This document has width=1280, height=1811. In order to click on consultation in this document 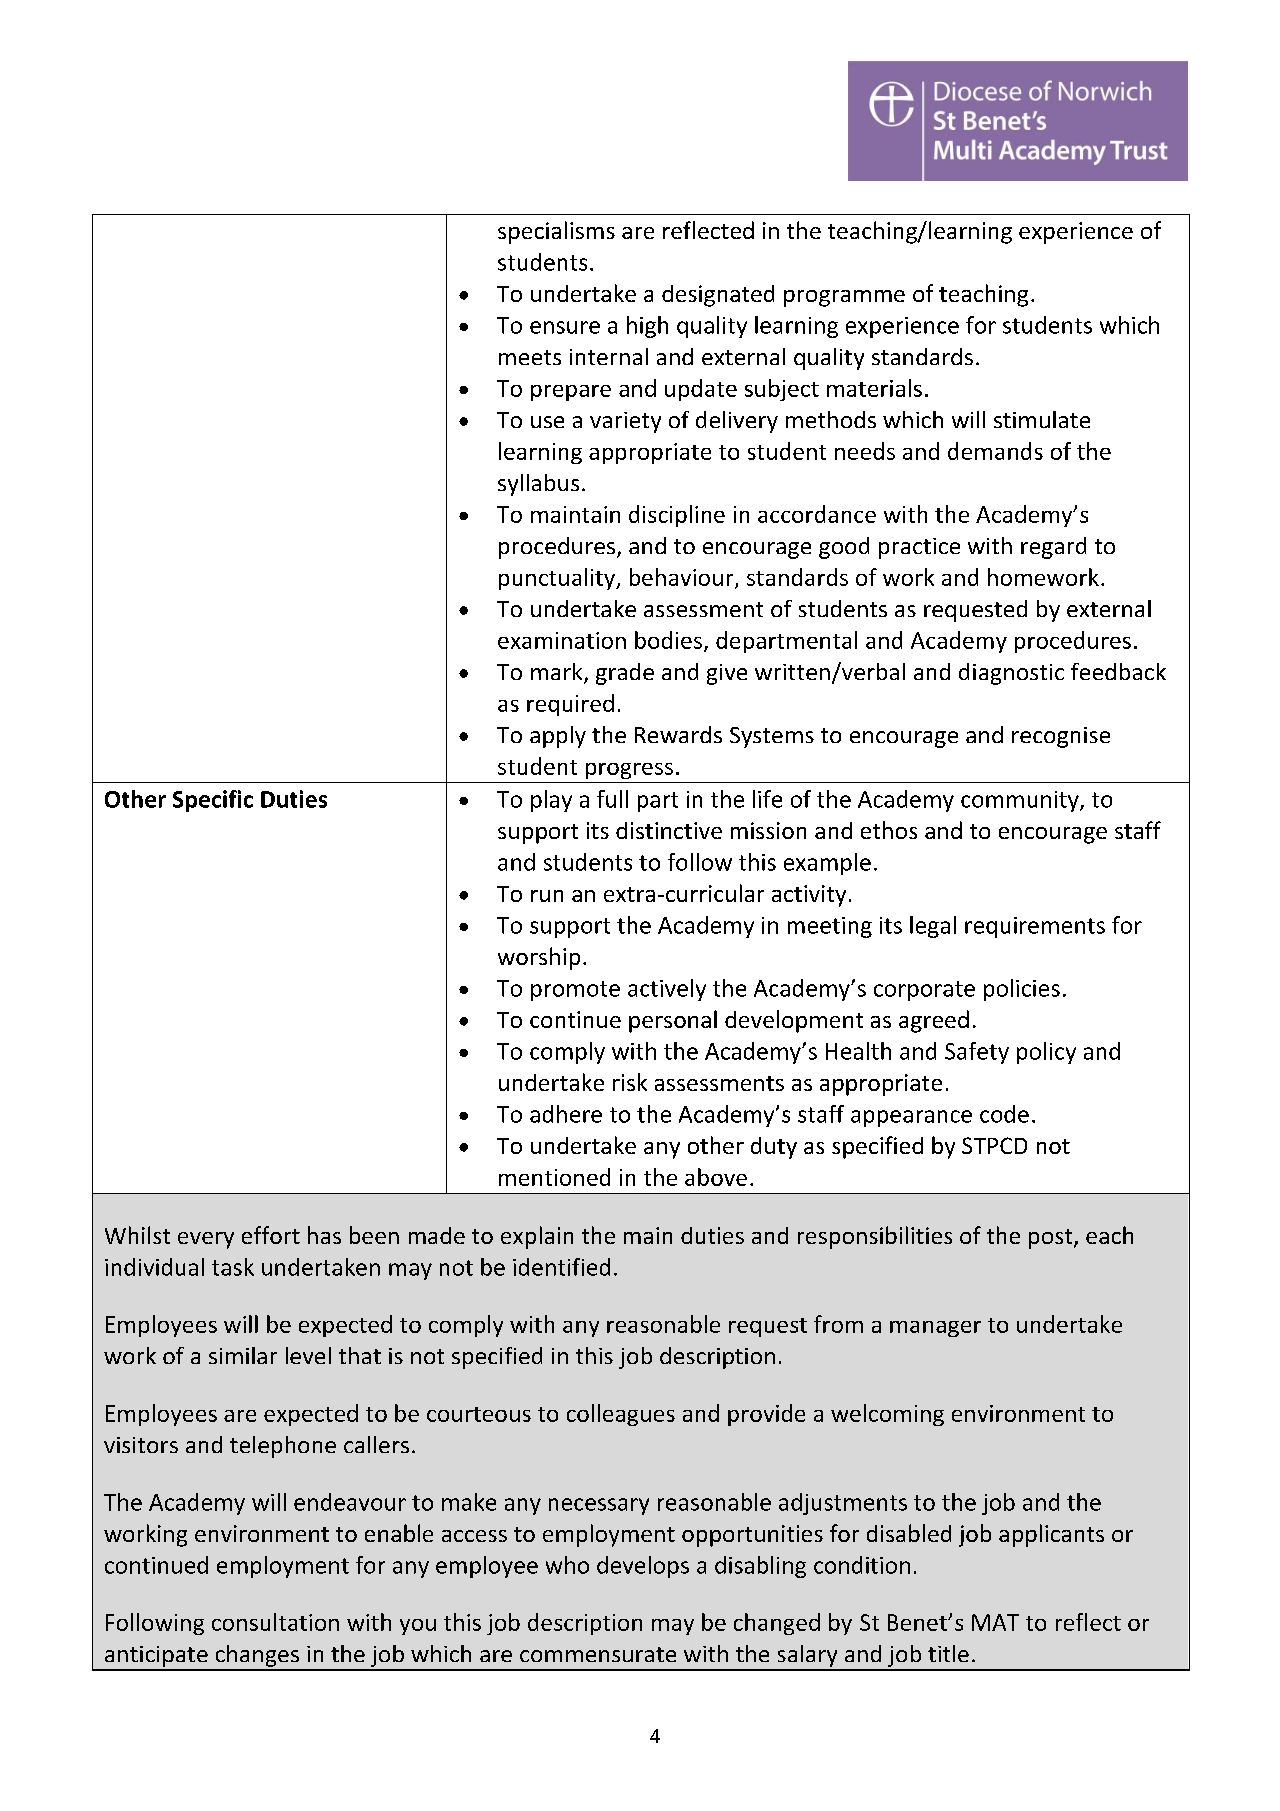, I will do `click(275, 1622)`.
